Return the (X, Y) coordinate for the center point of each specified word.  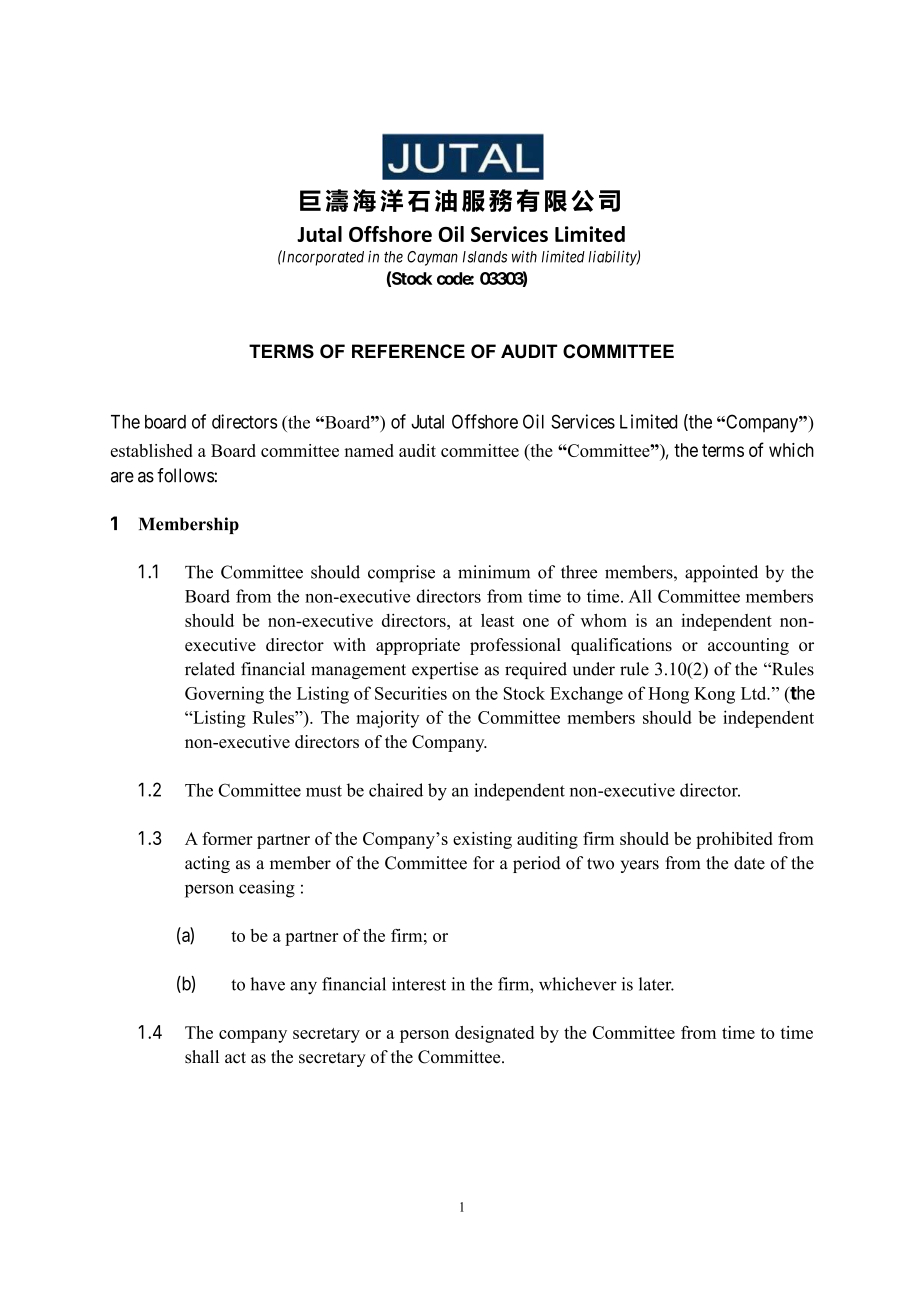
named (369, 450)
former (227, 838)
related (210, 669)
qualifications (621, 646)
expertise (445, 670)
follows (186, 475)
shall (202, 1057)
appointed (721, 573)
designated (494, 1034)
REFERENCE (408, 351)
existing (482, 840)
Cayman (432, 258)
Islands (485, 257)
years (640, 866)
